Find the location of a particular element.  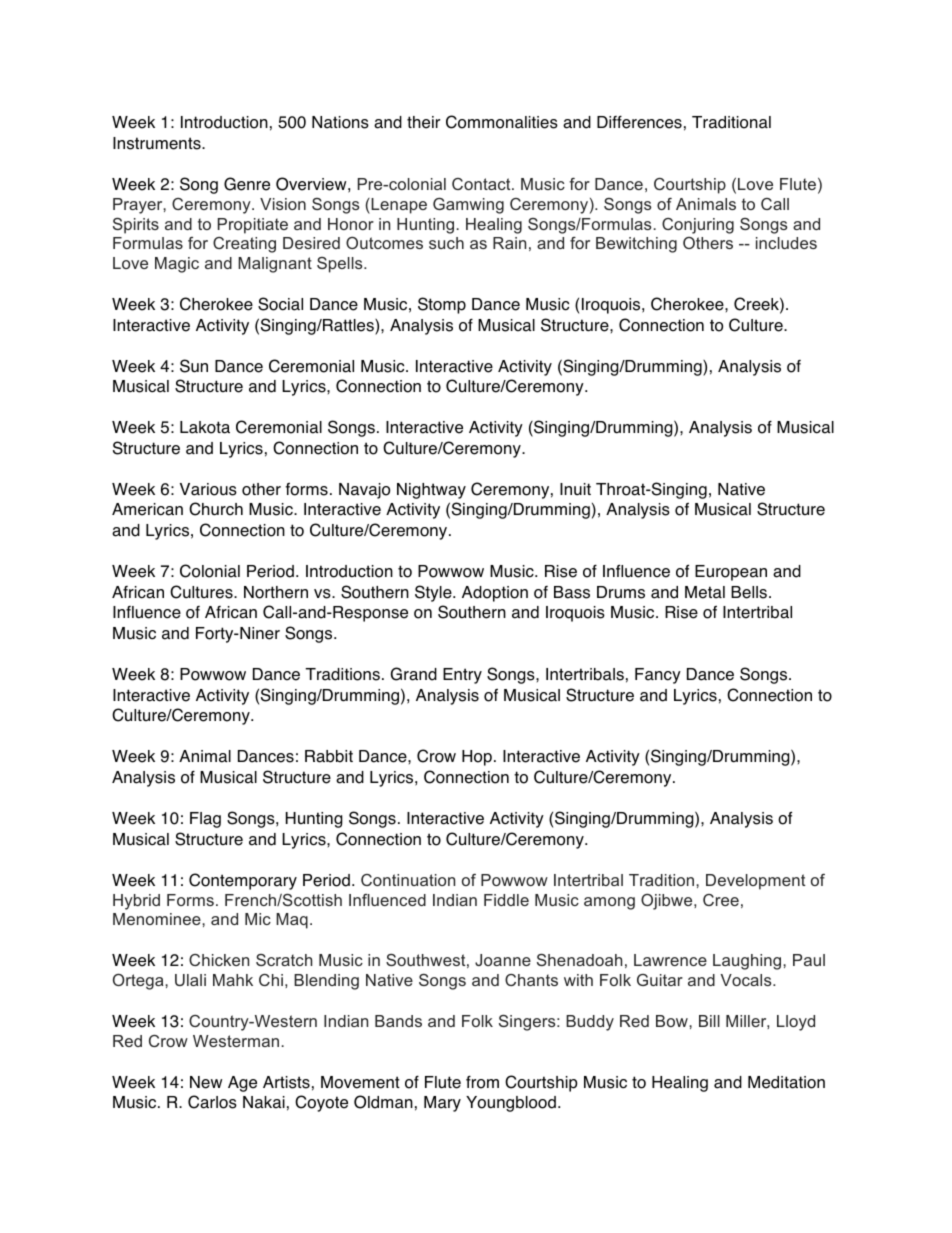

Meditation is located at coordinates (786, 1082).
